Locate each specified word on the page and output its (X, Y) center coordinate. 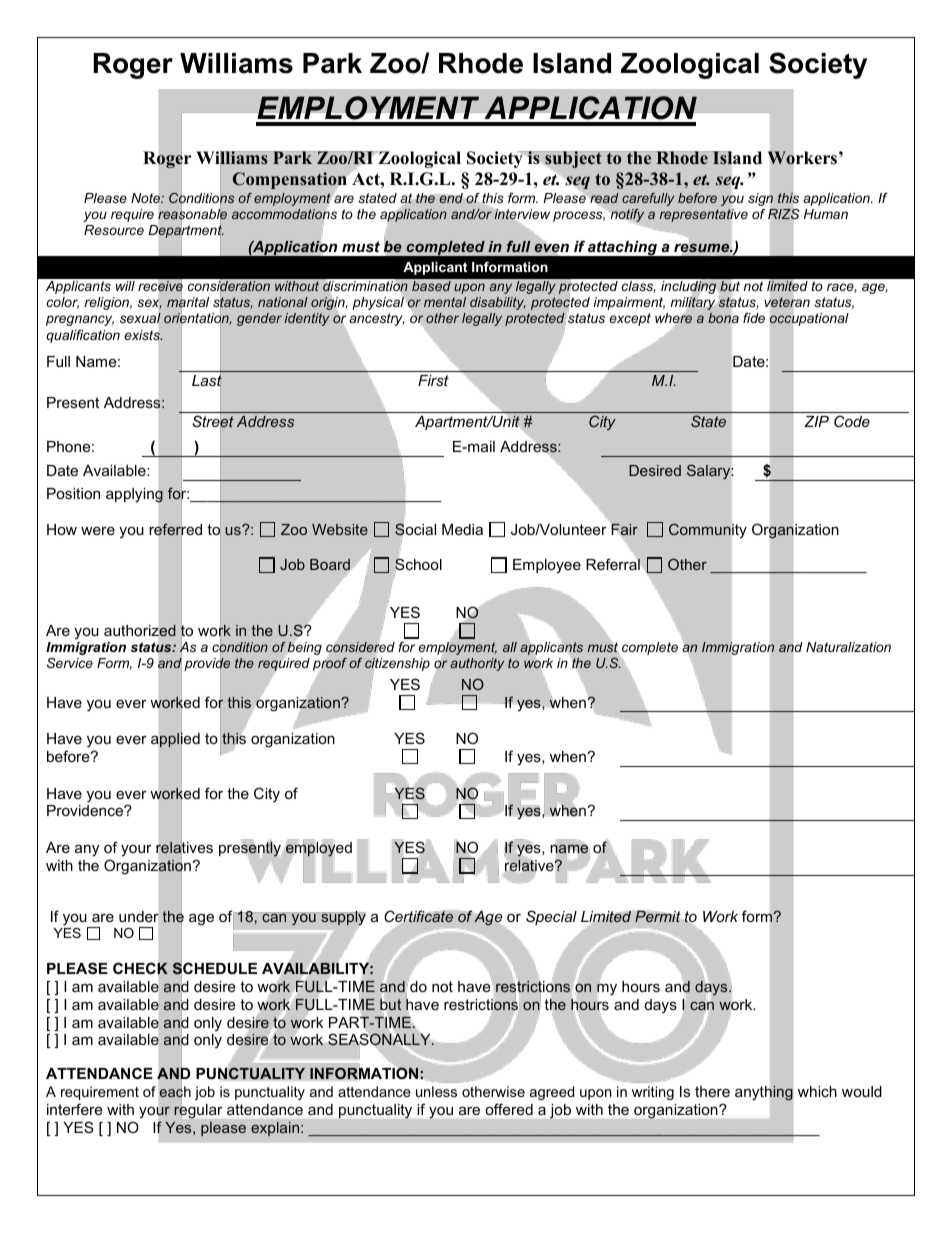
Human (826, 214)
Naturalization (848, 647)
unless (436, 1091)
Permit (658, 917)
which (817, 1091)
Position (73, 493)
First (433, 380)
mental (445, 302)
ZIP (816, 421)
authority (477, 664)
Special (551, 917)
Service (70, 663)
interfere (74, 1109)
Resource (114, 230)
